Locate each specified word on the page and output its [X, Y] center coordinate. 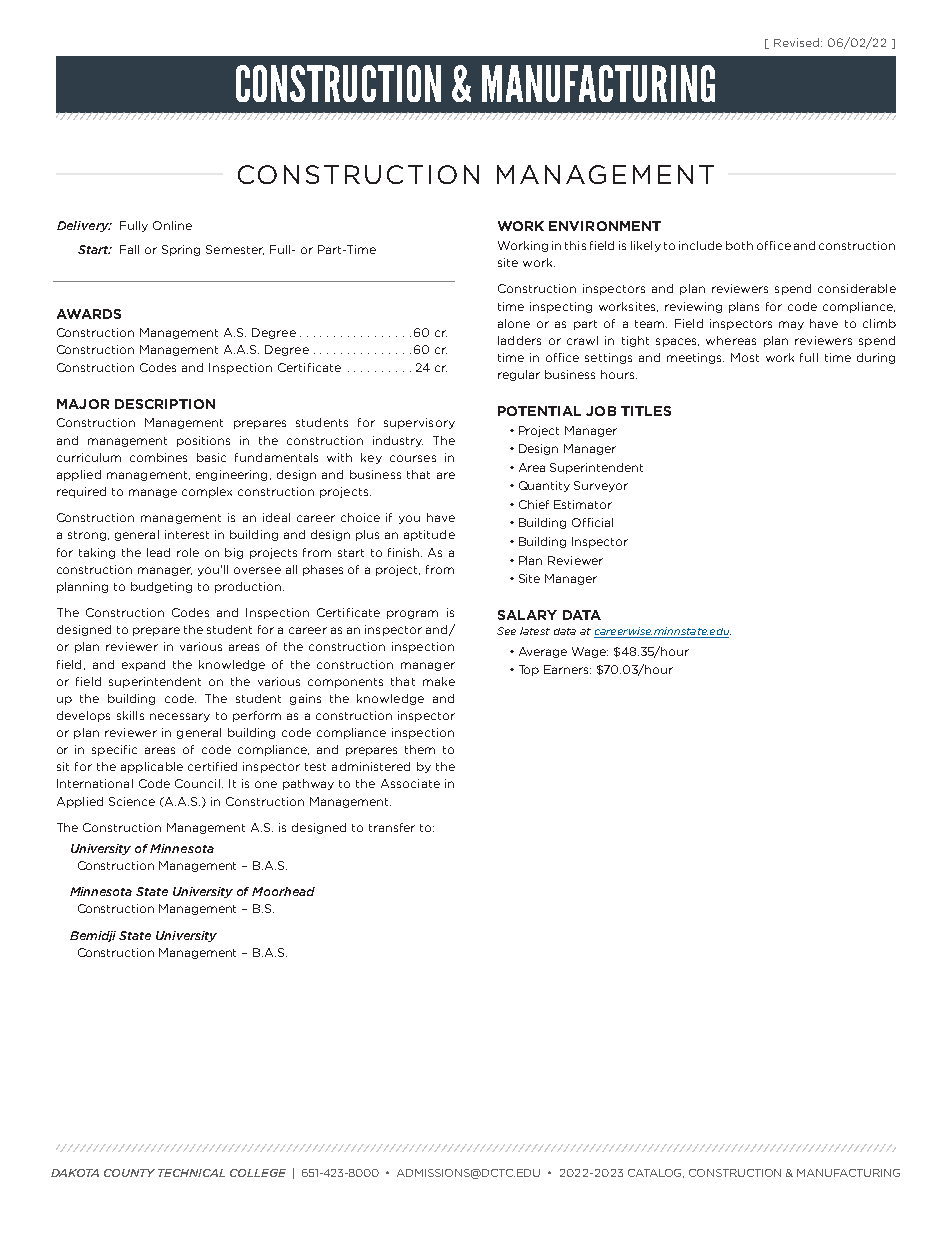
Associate [410, 783]
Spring [181, 250]
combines [158, 457]
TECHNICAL [191, 1173]
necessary [180, 717]
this [575, 245]
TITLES [646, 411]
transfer [392, 827]
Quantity [544, 486]
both [739, 245]
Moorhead [283, 891]
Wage [590, 652]
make [439, 681]
